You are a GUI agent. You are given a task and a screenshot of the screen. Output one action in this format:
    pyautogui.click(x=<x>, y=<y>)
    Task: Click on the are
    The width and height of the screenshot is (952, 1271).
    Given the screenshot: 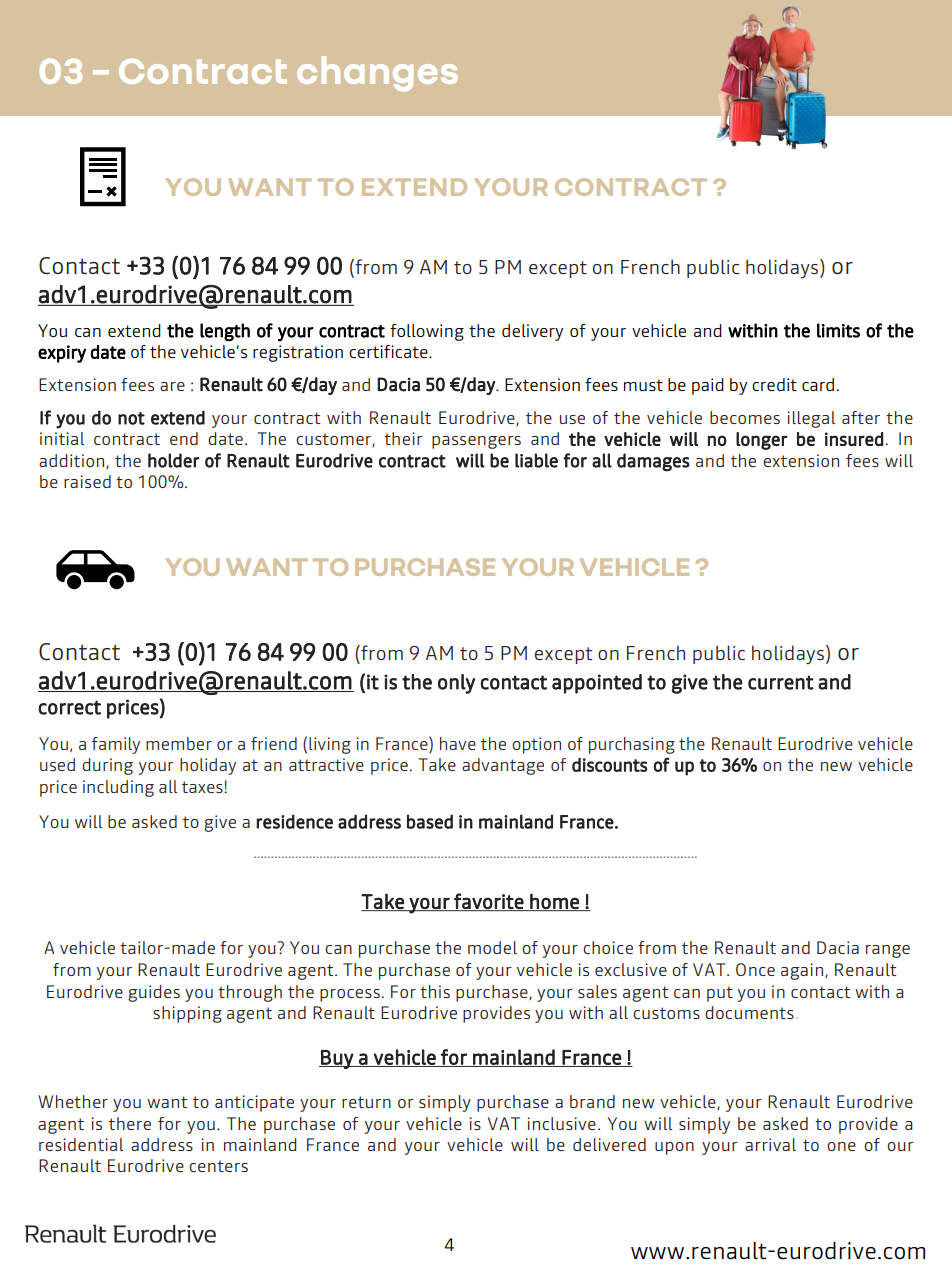 What is the action you would take?
    pyautogui.click(x=172, y=386)
